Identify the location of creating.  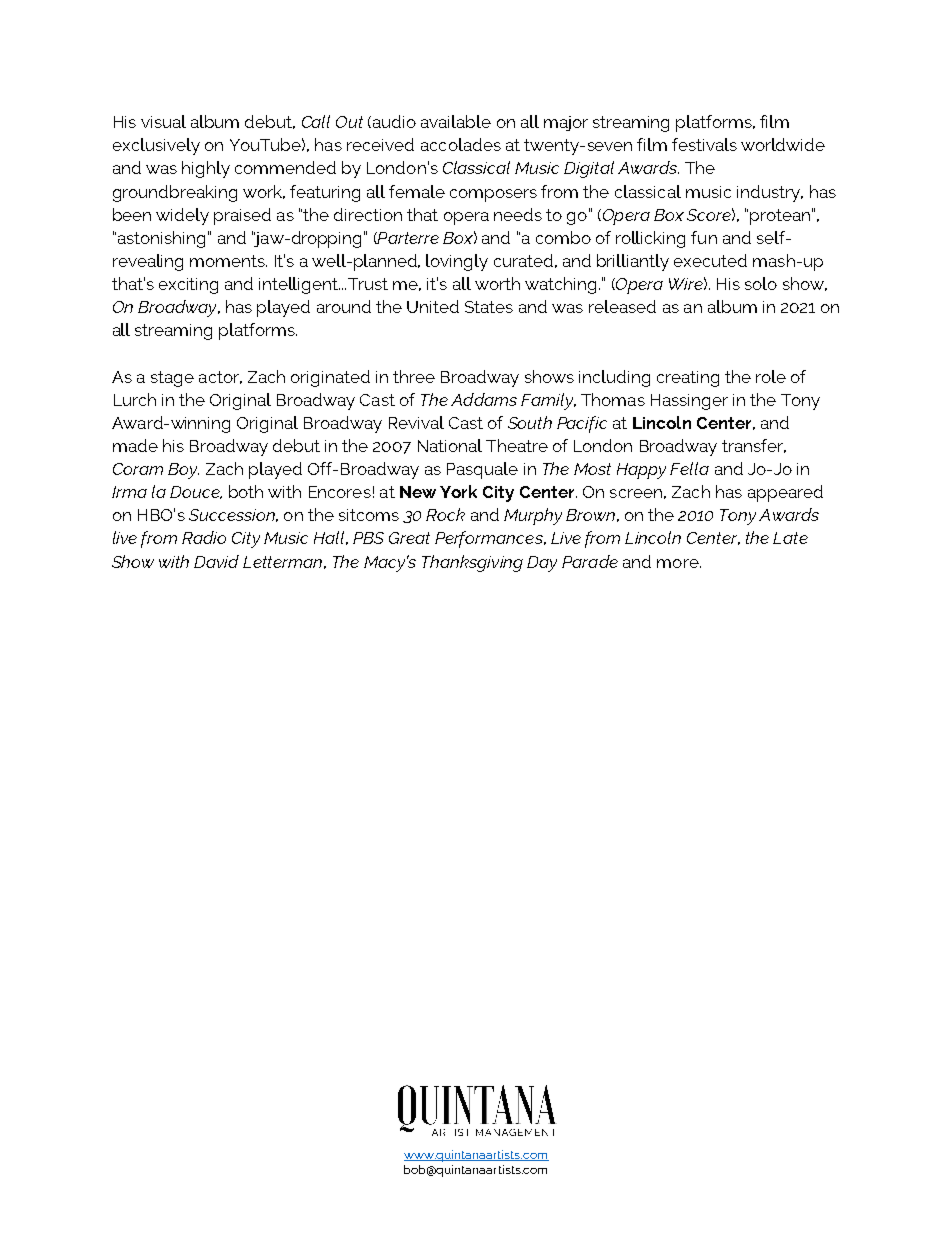
(688, 379).
